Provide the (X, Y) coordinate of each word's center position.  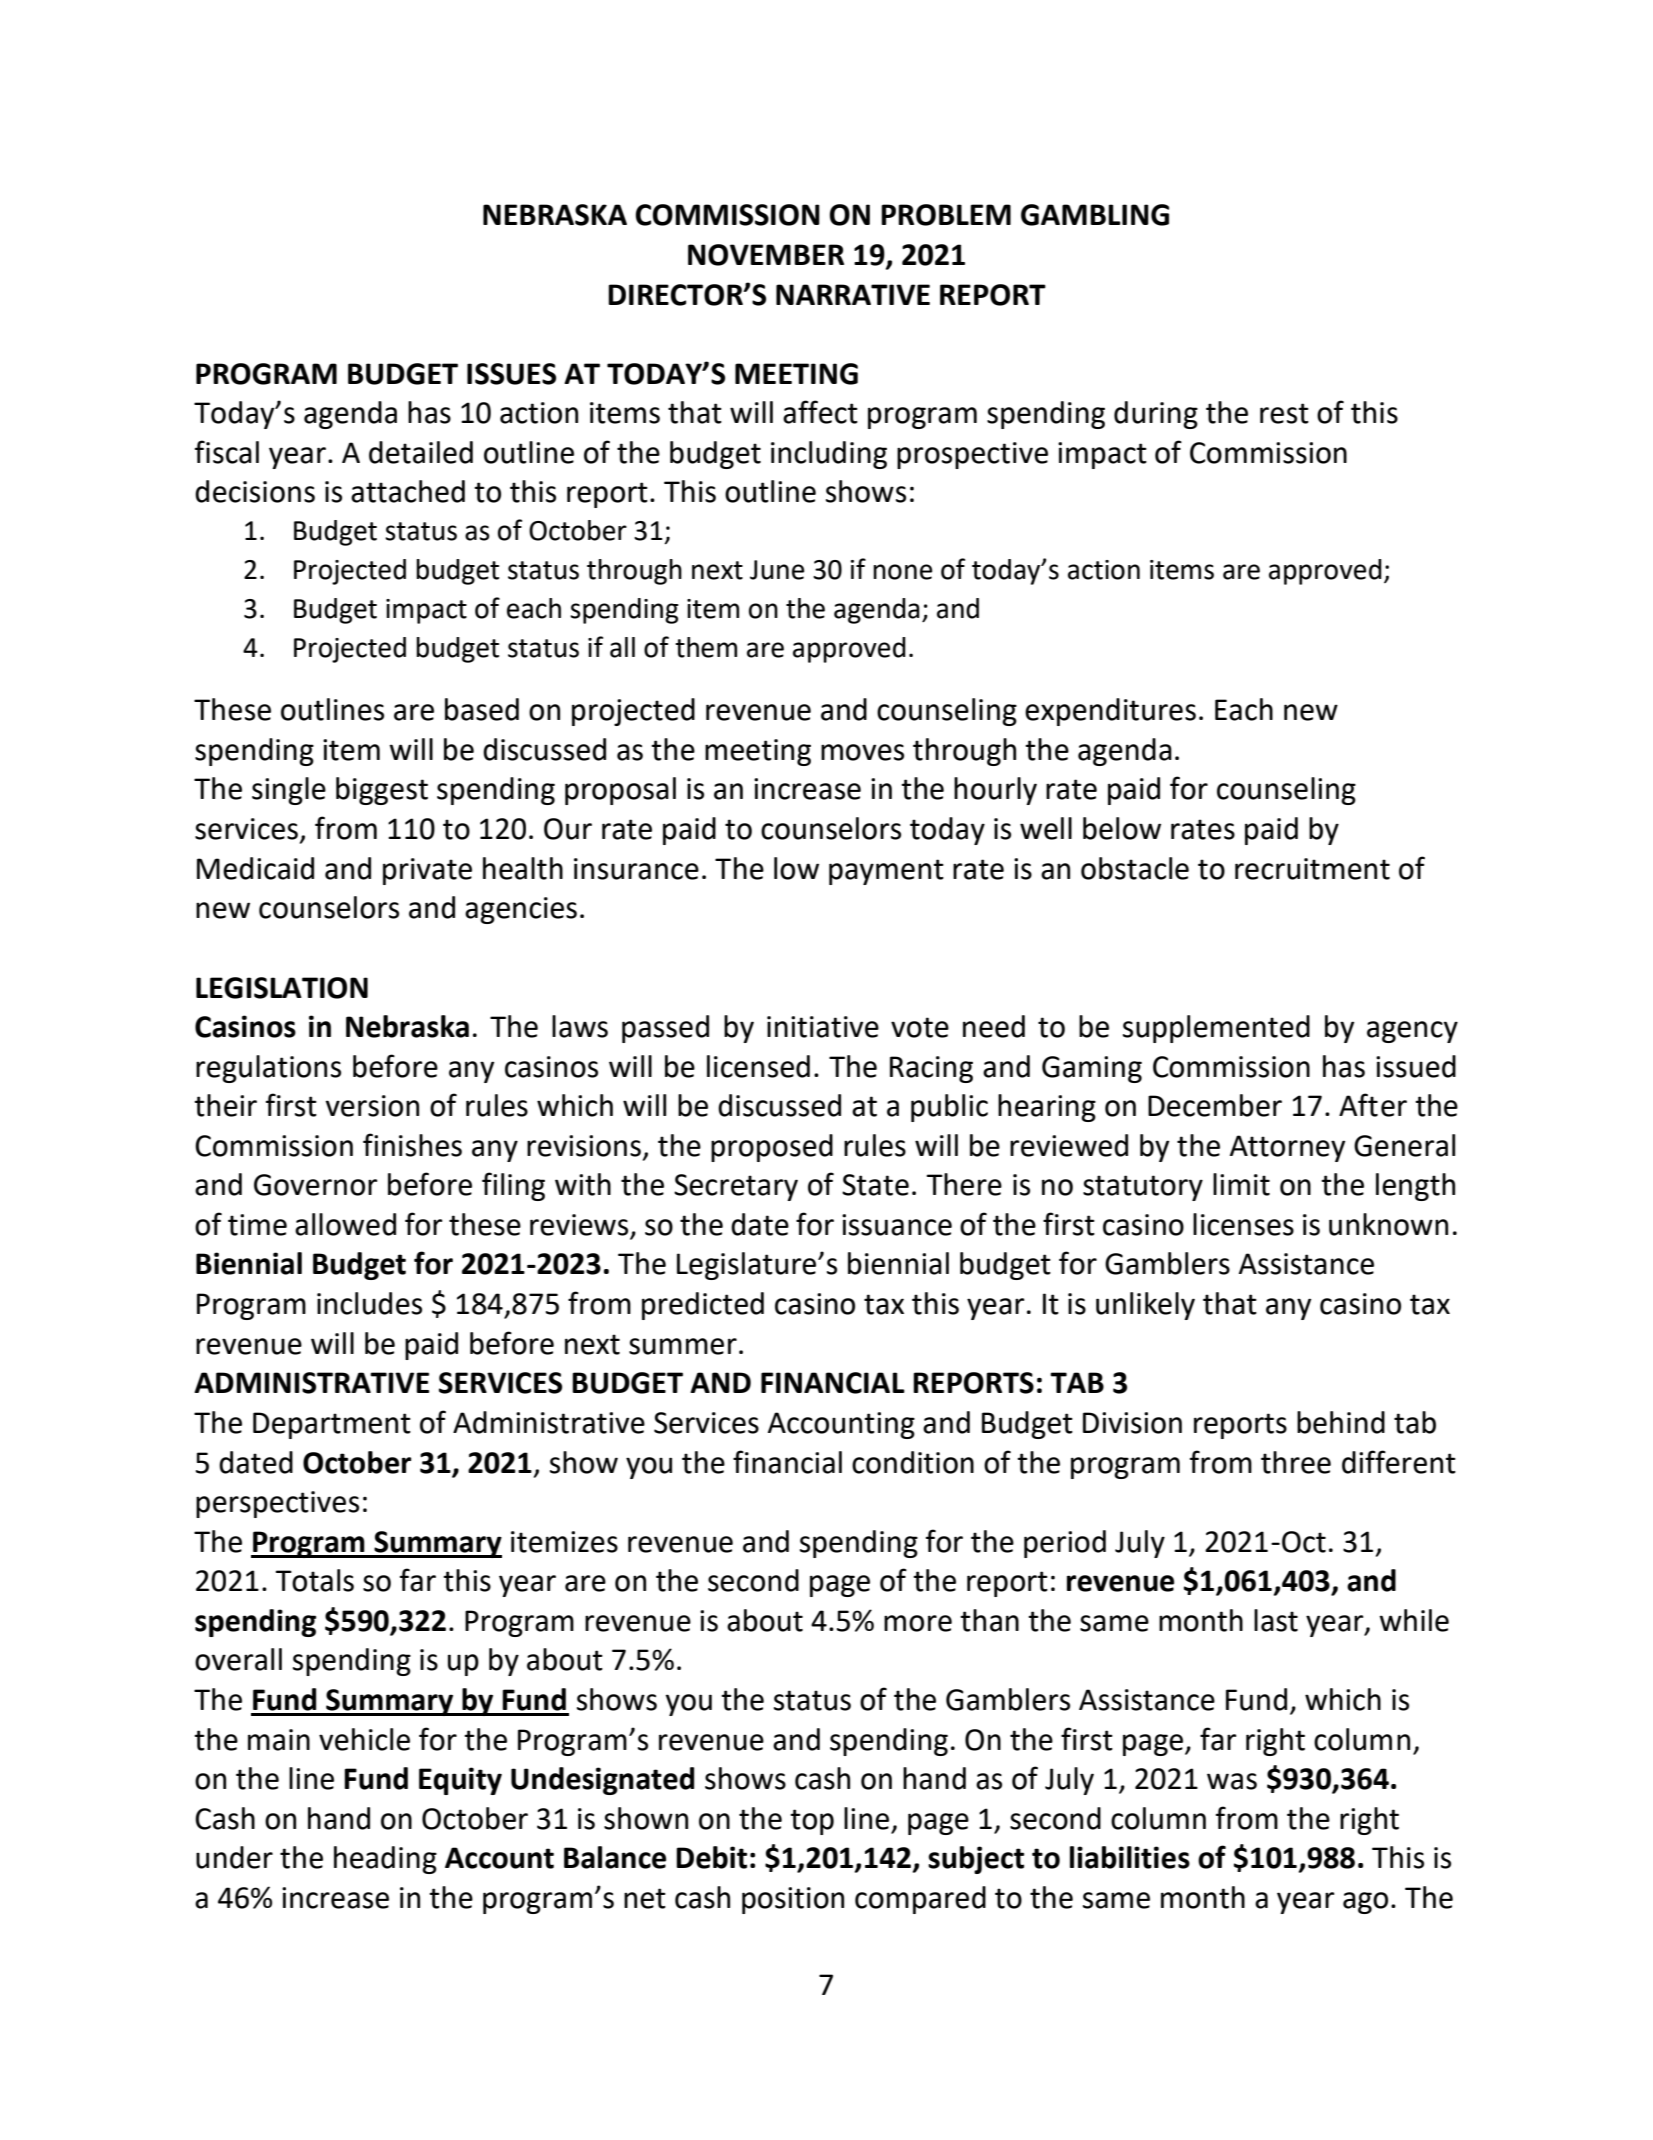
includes (369, 1303)
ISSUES (511, 374)
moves (862, 752)
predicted (703, 1306)
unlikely (1145, 1306)
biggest (382, 791)
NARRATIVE (853, 294)
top (812, 1822)
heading (385, 1860)
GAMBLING (1095, 215)
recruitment (1312, 869)
